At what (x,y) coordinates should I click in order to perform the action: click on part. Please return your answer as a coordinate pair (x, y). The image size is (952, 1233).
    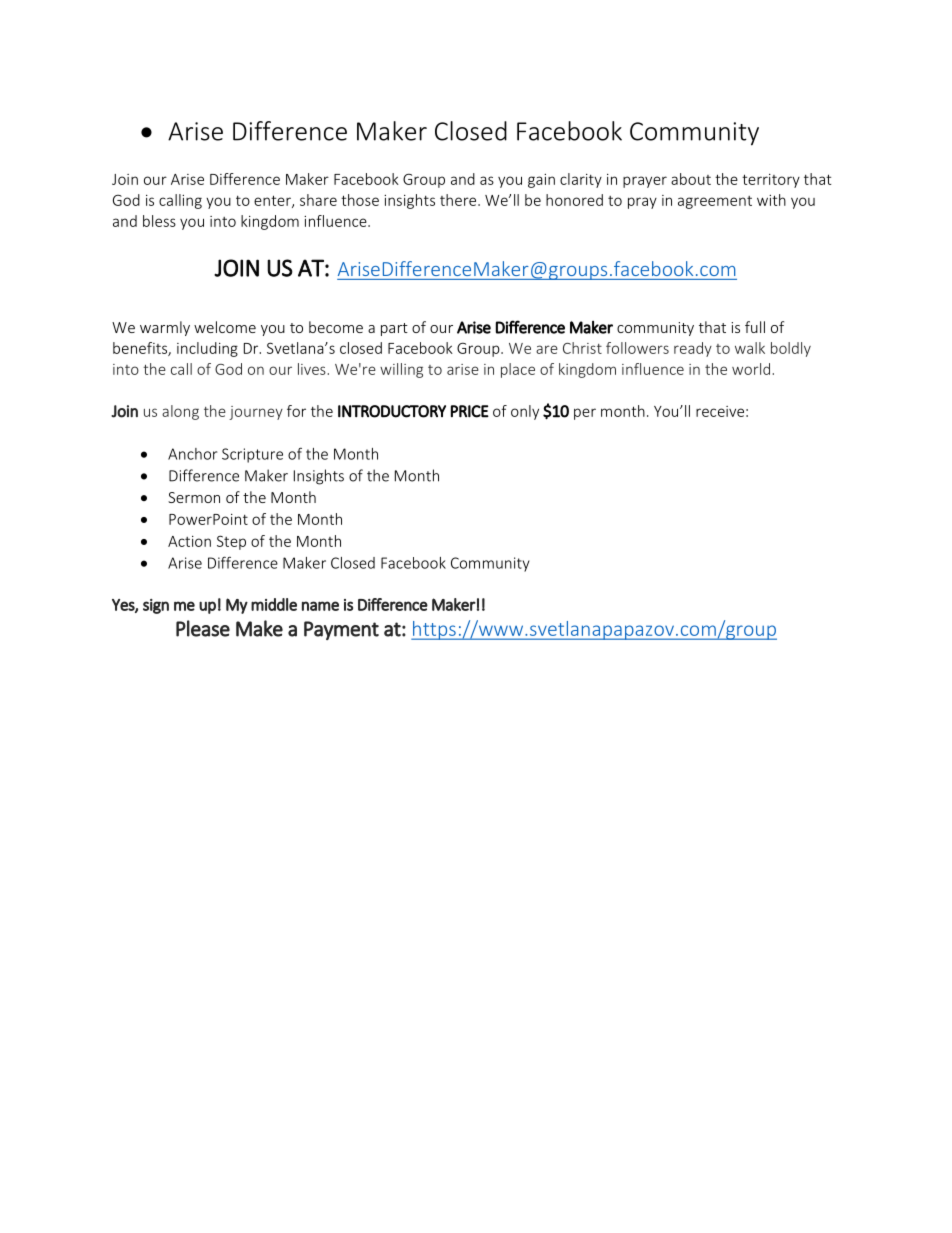
    Looking at the image, I should click on (394, 329).
